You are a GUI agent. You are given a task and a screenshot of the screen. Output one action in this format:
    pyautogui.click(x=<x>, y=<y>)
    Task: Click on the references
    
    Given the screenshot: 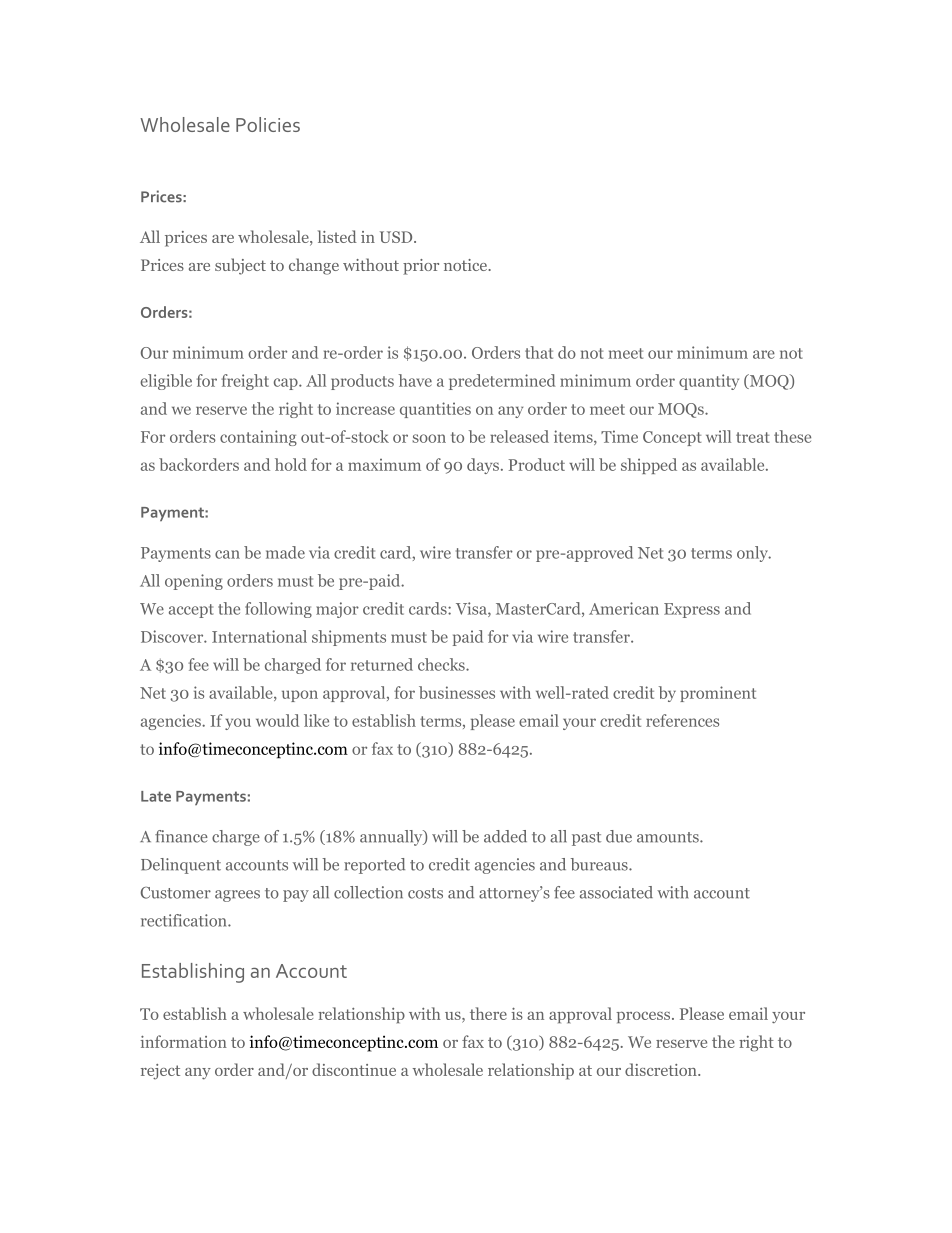 What is the action you would take?
    pyautogui.click(x=682, y=720)
